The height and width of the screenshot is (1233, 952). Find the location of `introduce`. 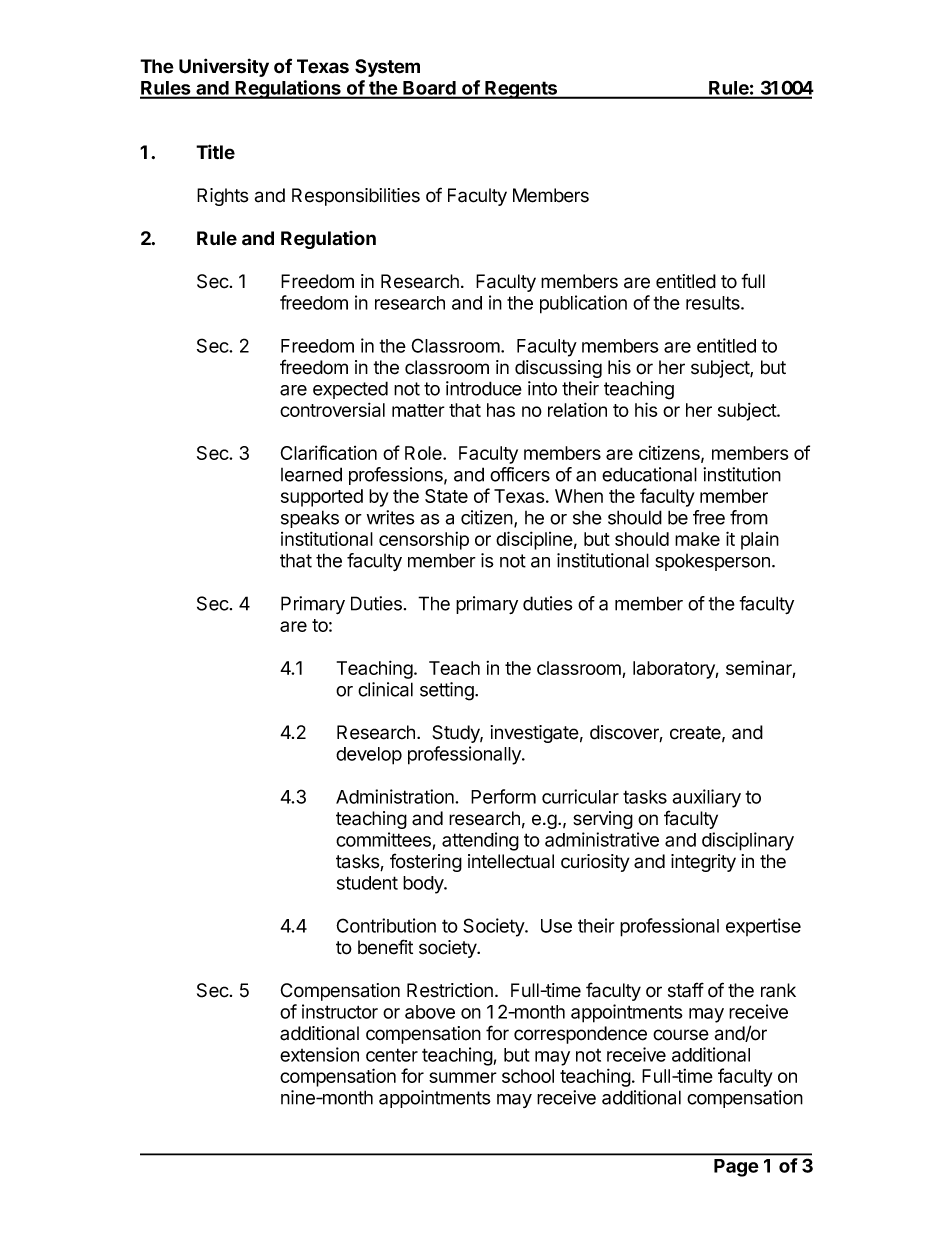

introduce is located at coordinates (484, 388).
